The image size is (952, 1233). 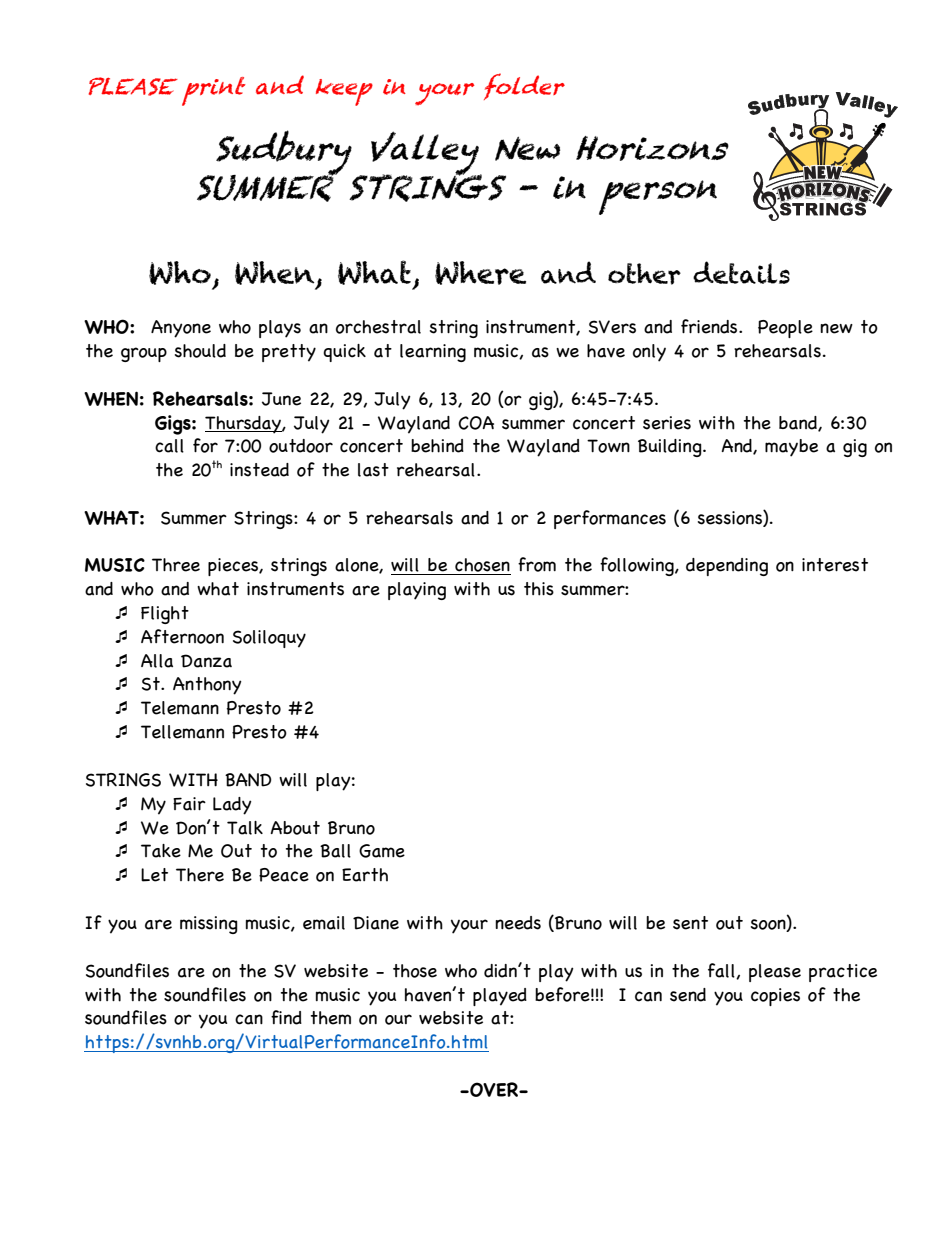 I want to click on Anyone, so click(x=181, y=329).
